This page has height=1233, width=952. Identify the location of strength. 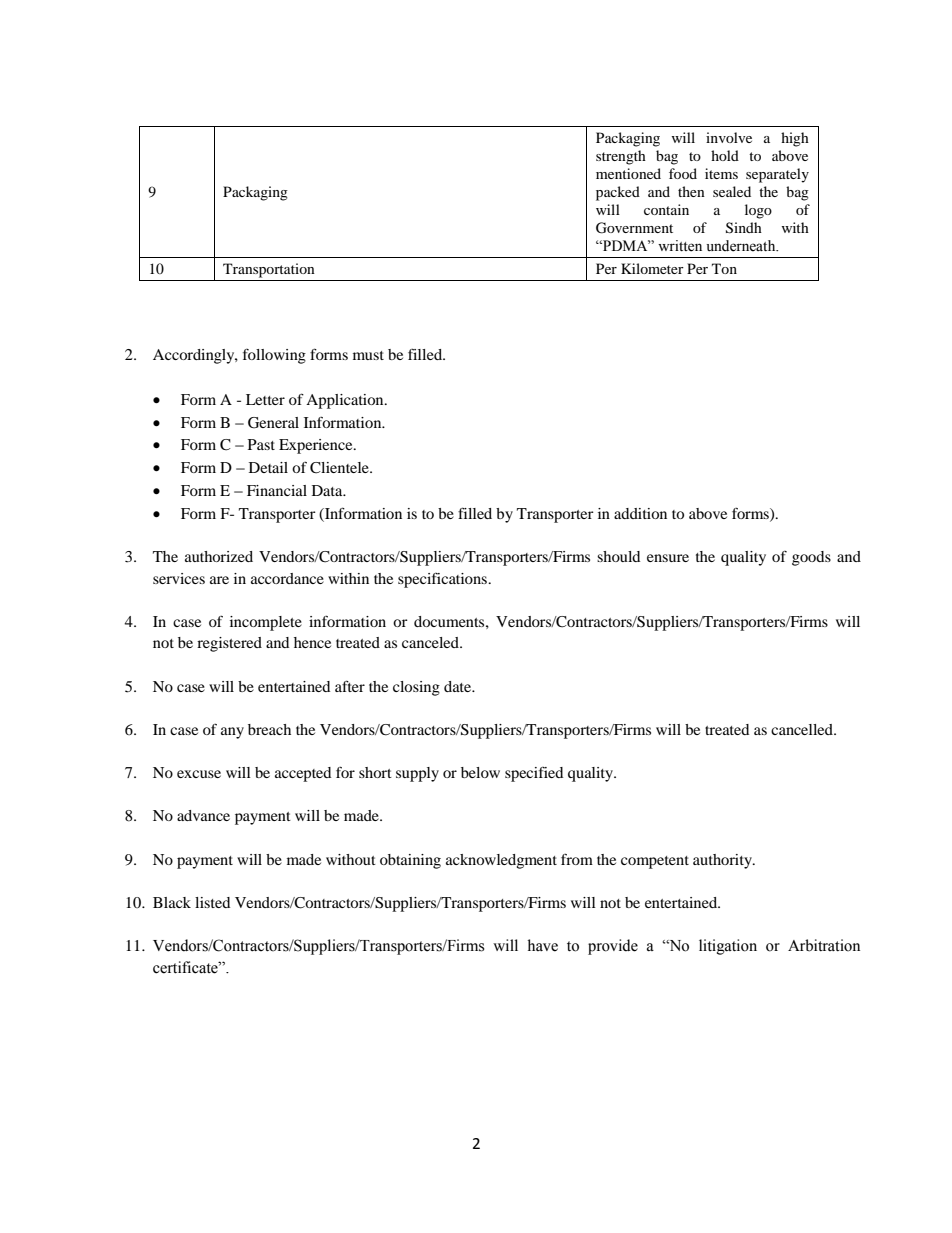
(621, 157).
